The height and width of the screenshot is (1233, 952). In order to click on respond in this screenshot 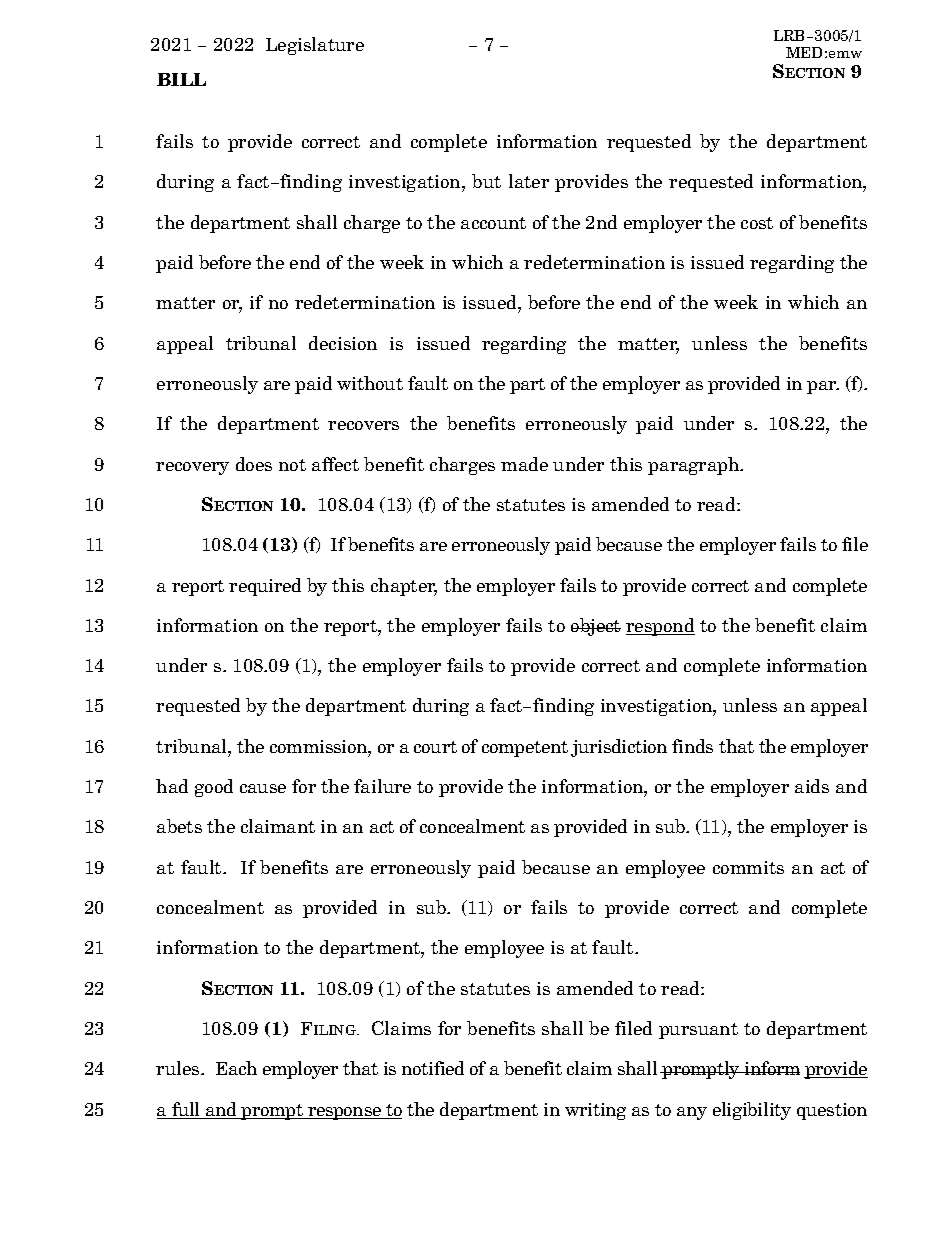, I will do `click(660, 627)`.
